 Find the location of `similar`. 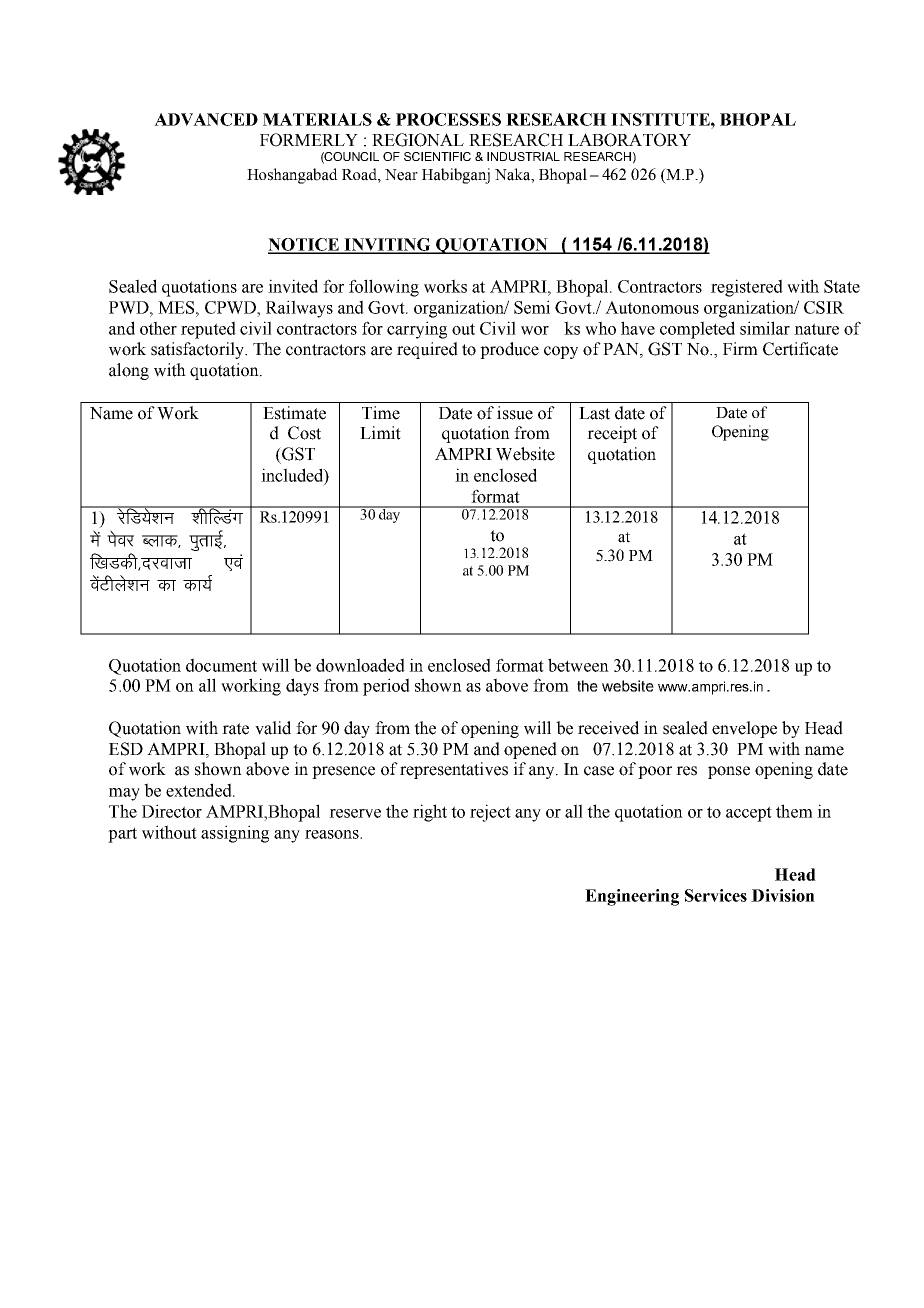

similar is located at coordinates (765, 328).
